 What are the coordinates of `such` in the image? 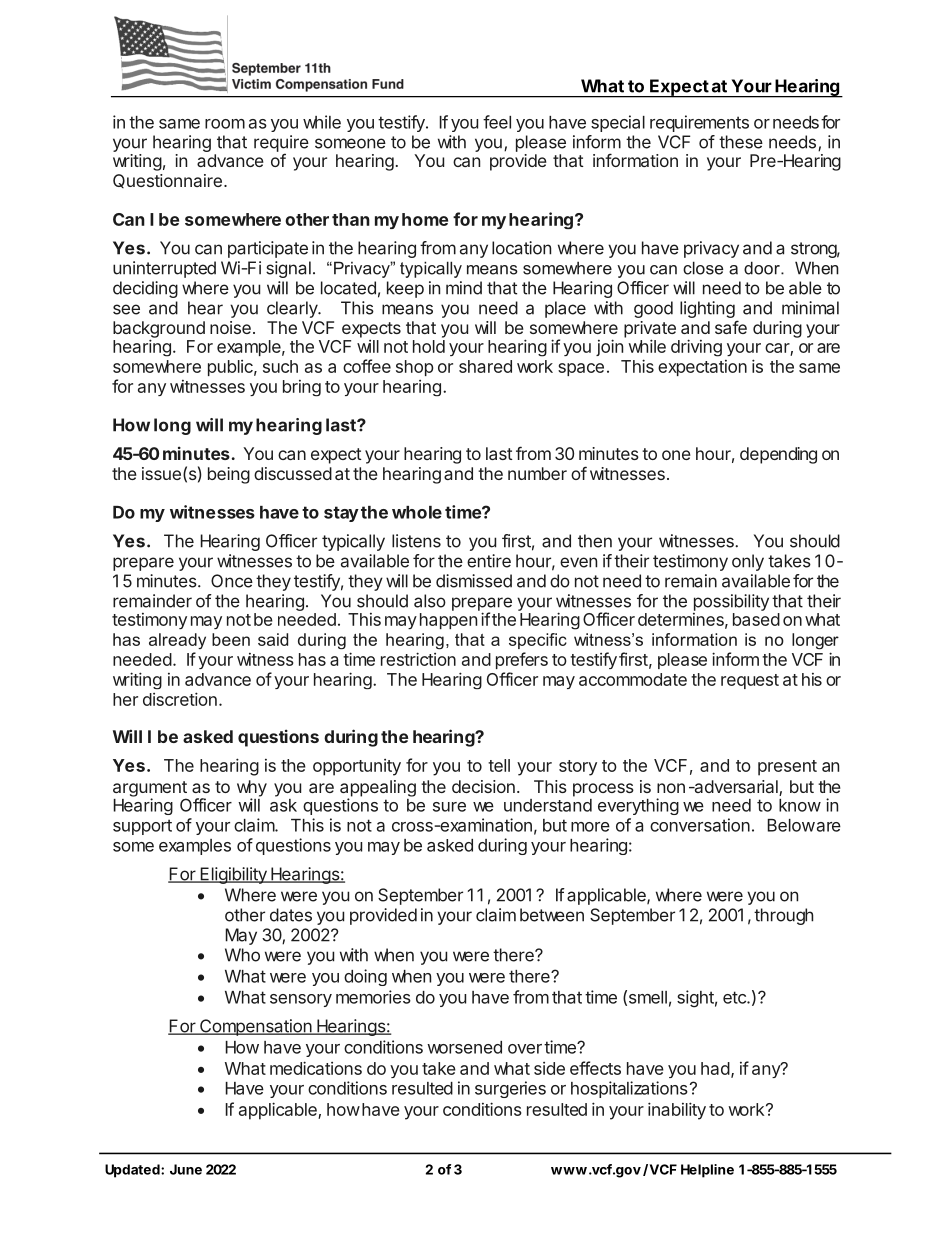 It's located at (280, 366).
